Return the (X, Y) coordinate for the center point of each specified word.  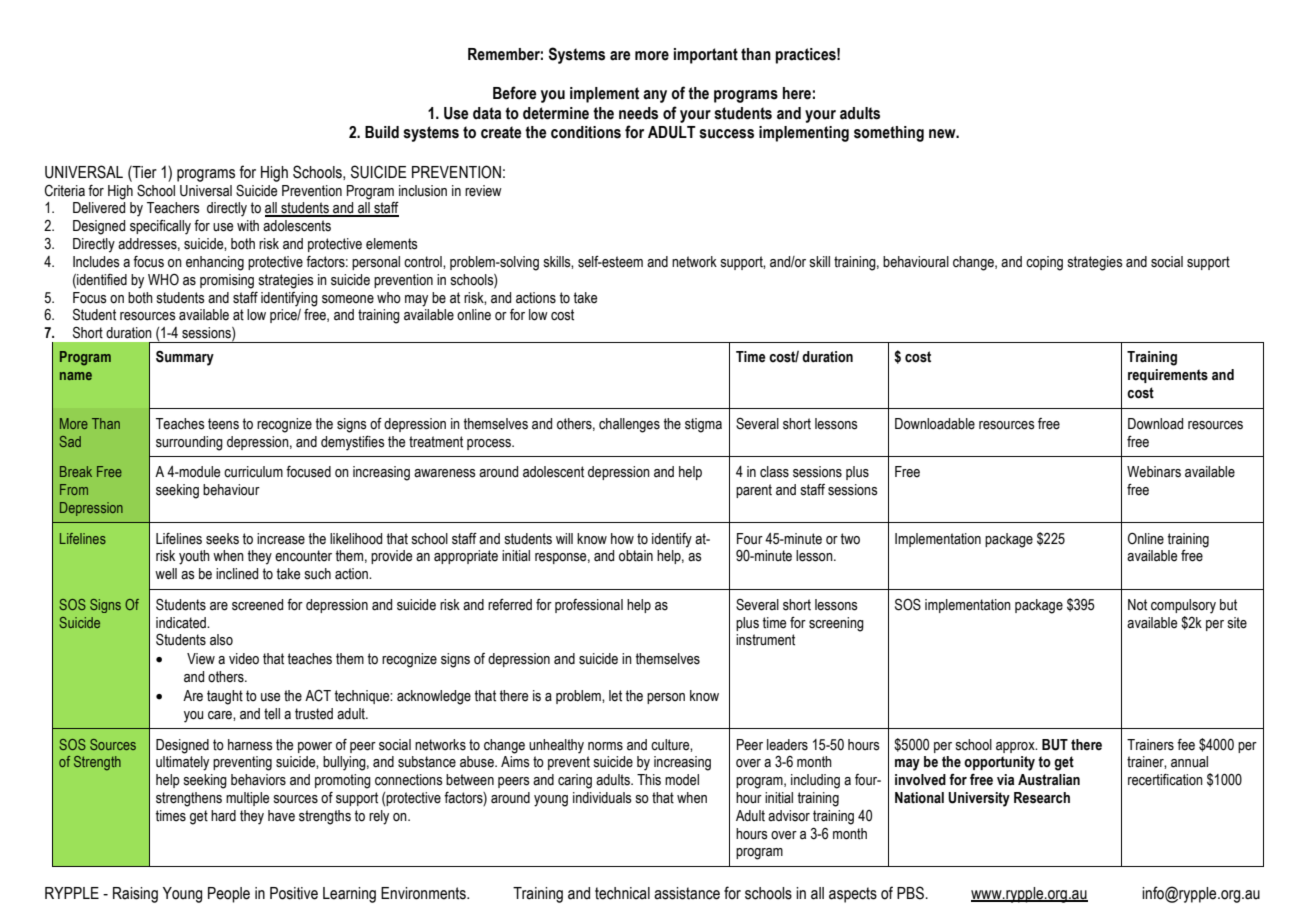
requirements (1168, 376)
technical (622, 893)
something (889, 134)
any (655, 96)
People (229, 895)
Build (382, 132)
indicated (182, 623)
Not (1137, 605)
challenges (629, 425)
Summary (185, 358)
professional (589, 606)
